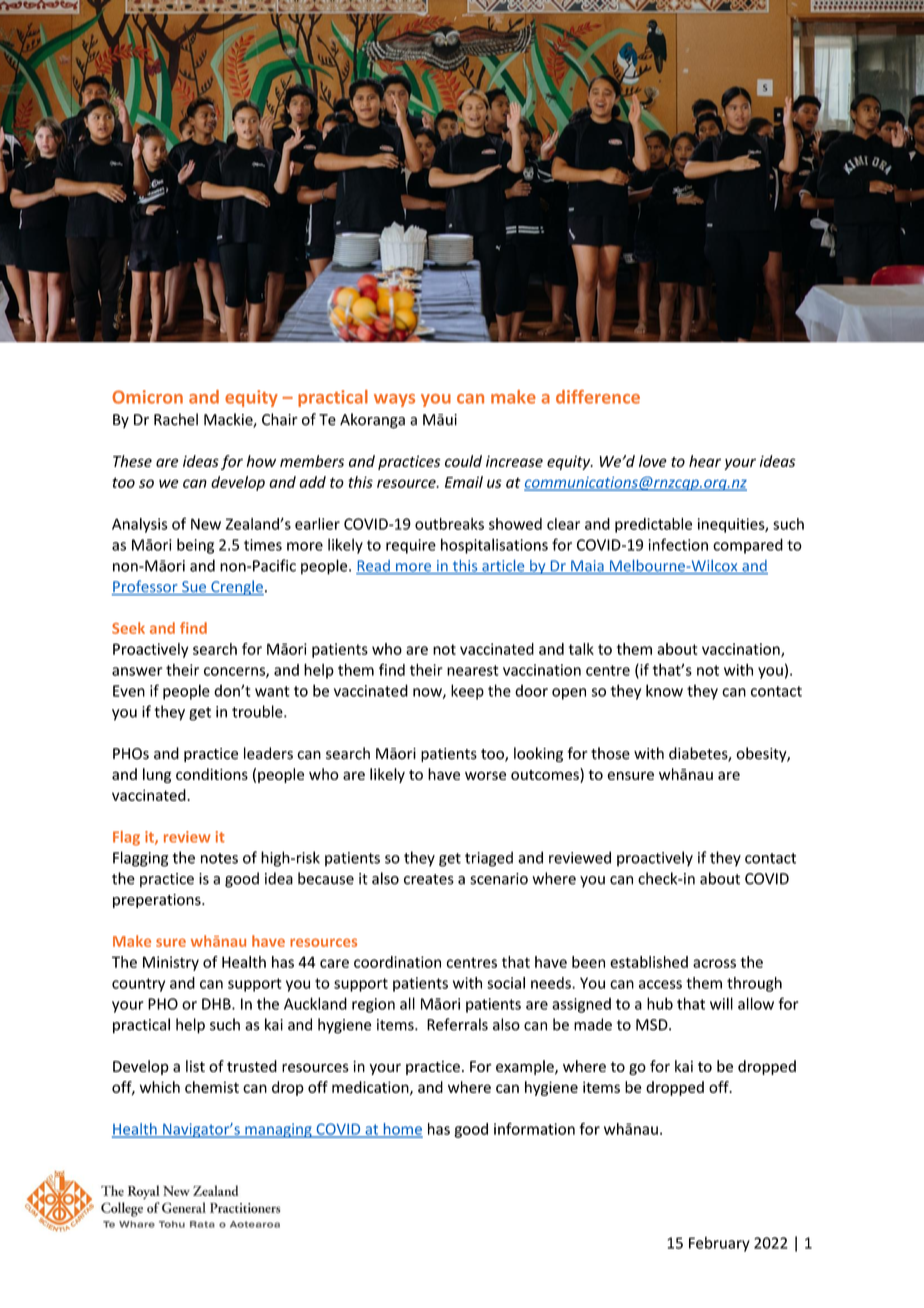 The width and height of the screenshot is (924, 1308). I want to click on ways, so click(394, 400).
